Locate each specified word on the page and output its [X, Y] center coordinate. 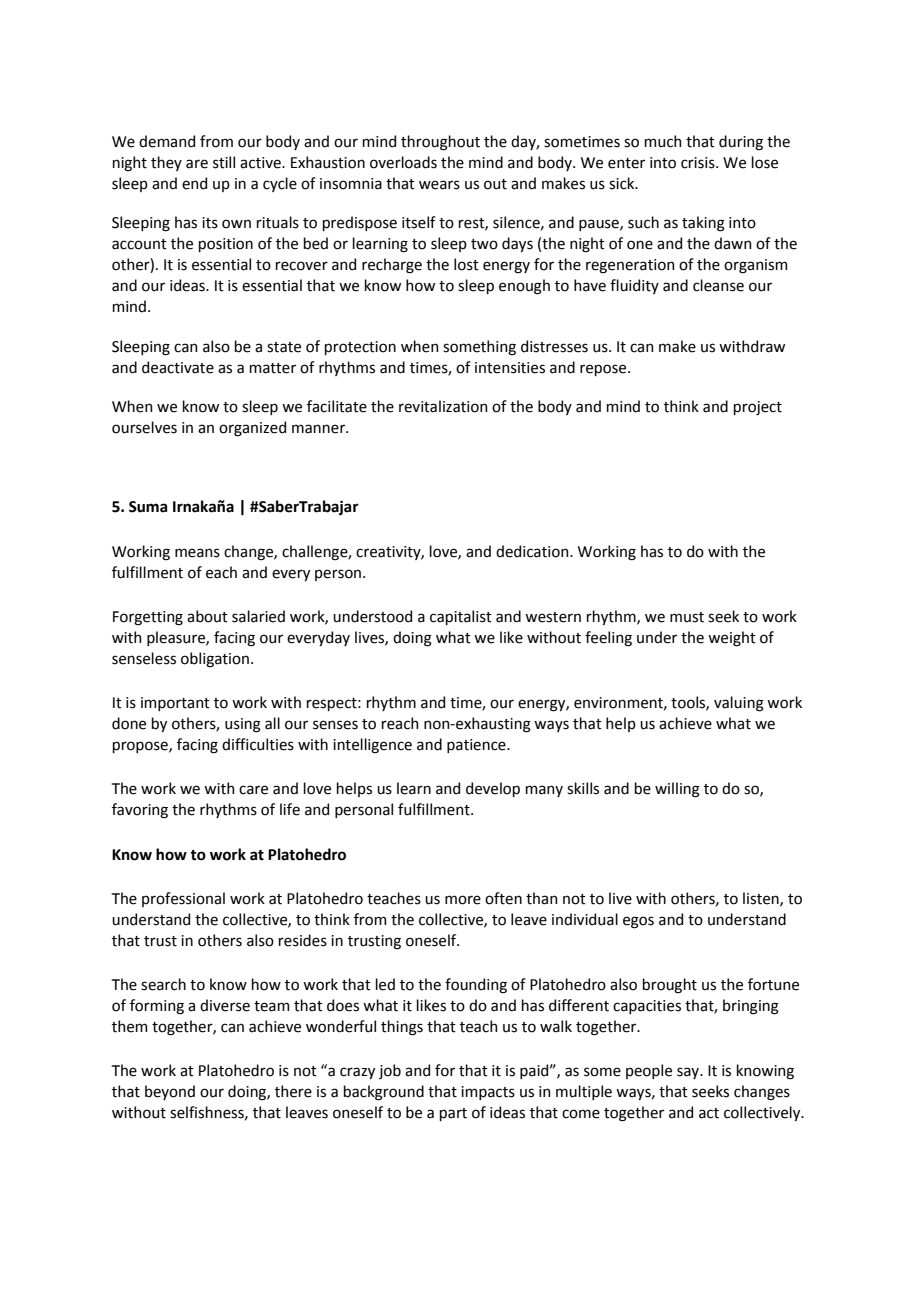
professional [183, 899]
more [463, 900]
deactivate [178, 367]
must [687, 617]
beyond [170, 1092]
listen [762, 899]
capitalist [461, 617]
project [758, 408]
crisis [699, 163]
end [194, 183]
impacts [488, 1093]
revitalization [443, 406]
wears [439, 185]
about [207, 616]
